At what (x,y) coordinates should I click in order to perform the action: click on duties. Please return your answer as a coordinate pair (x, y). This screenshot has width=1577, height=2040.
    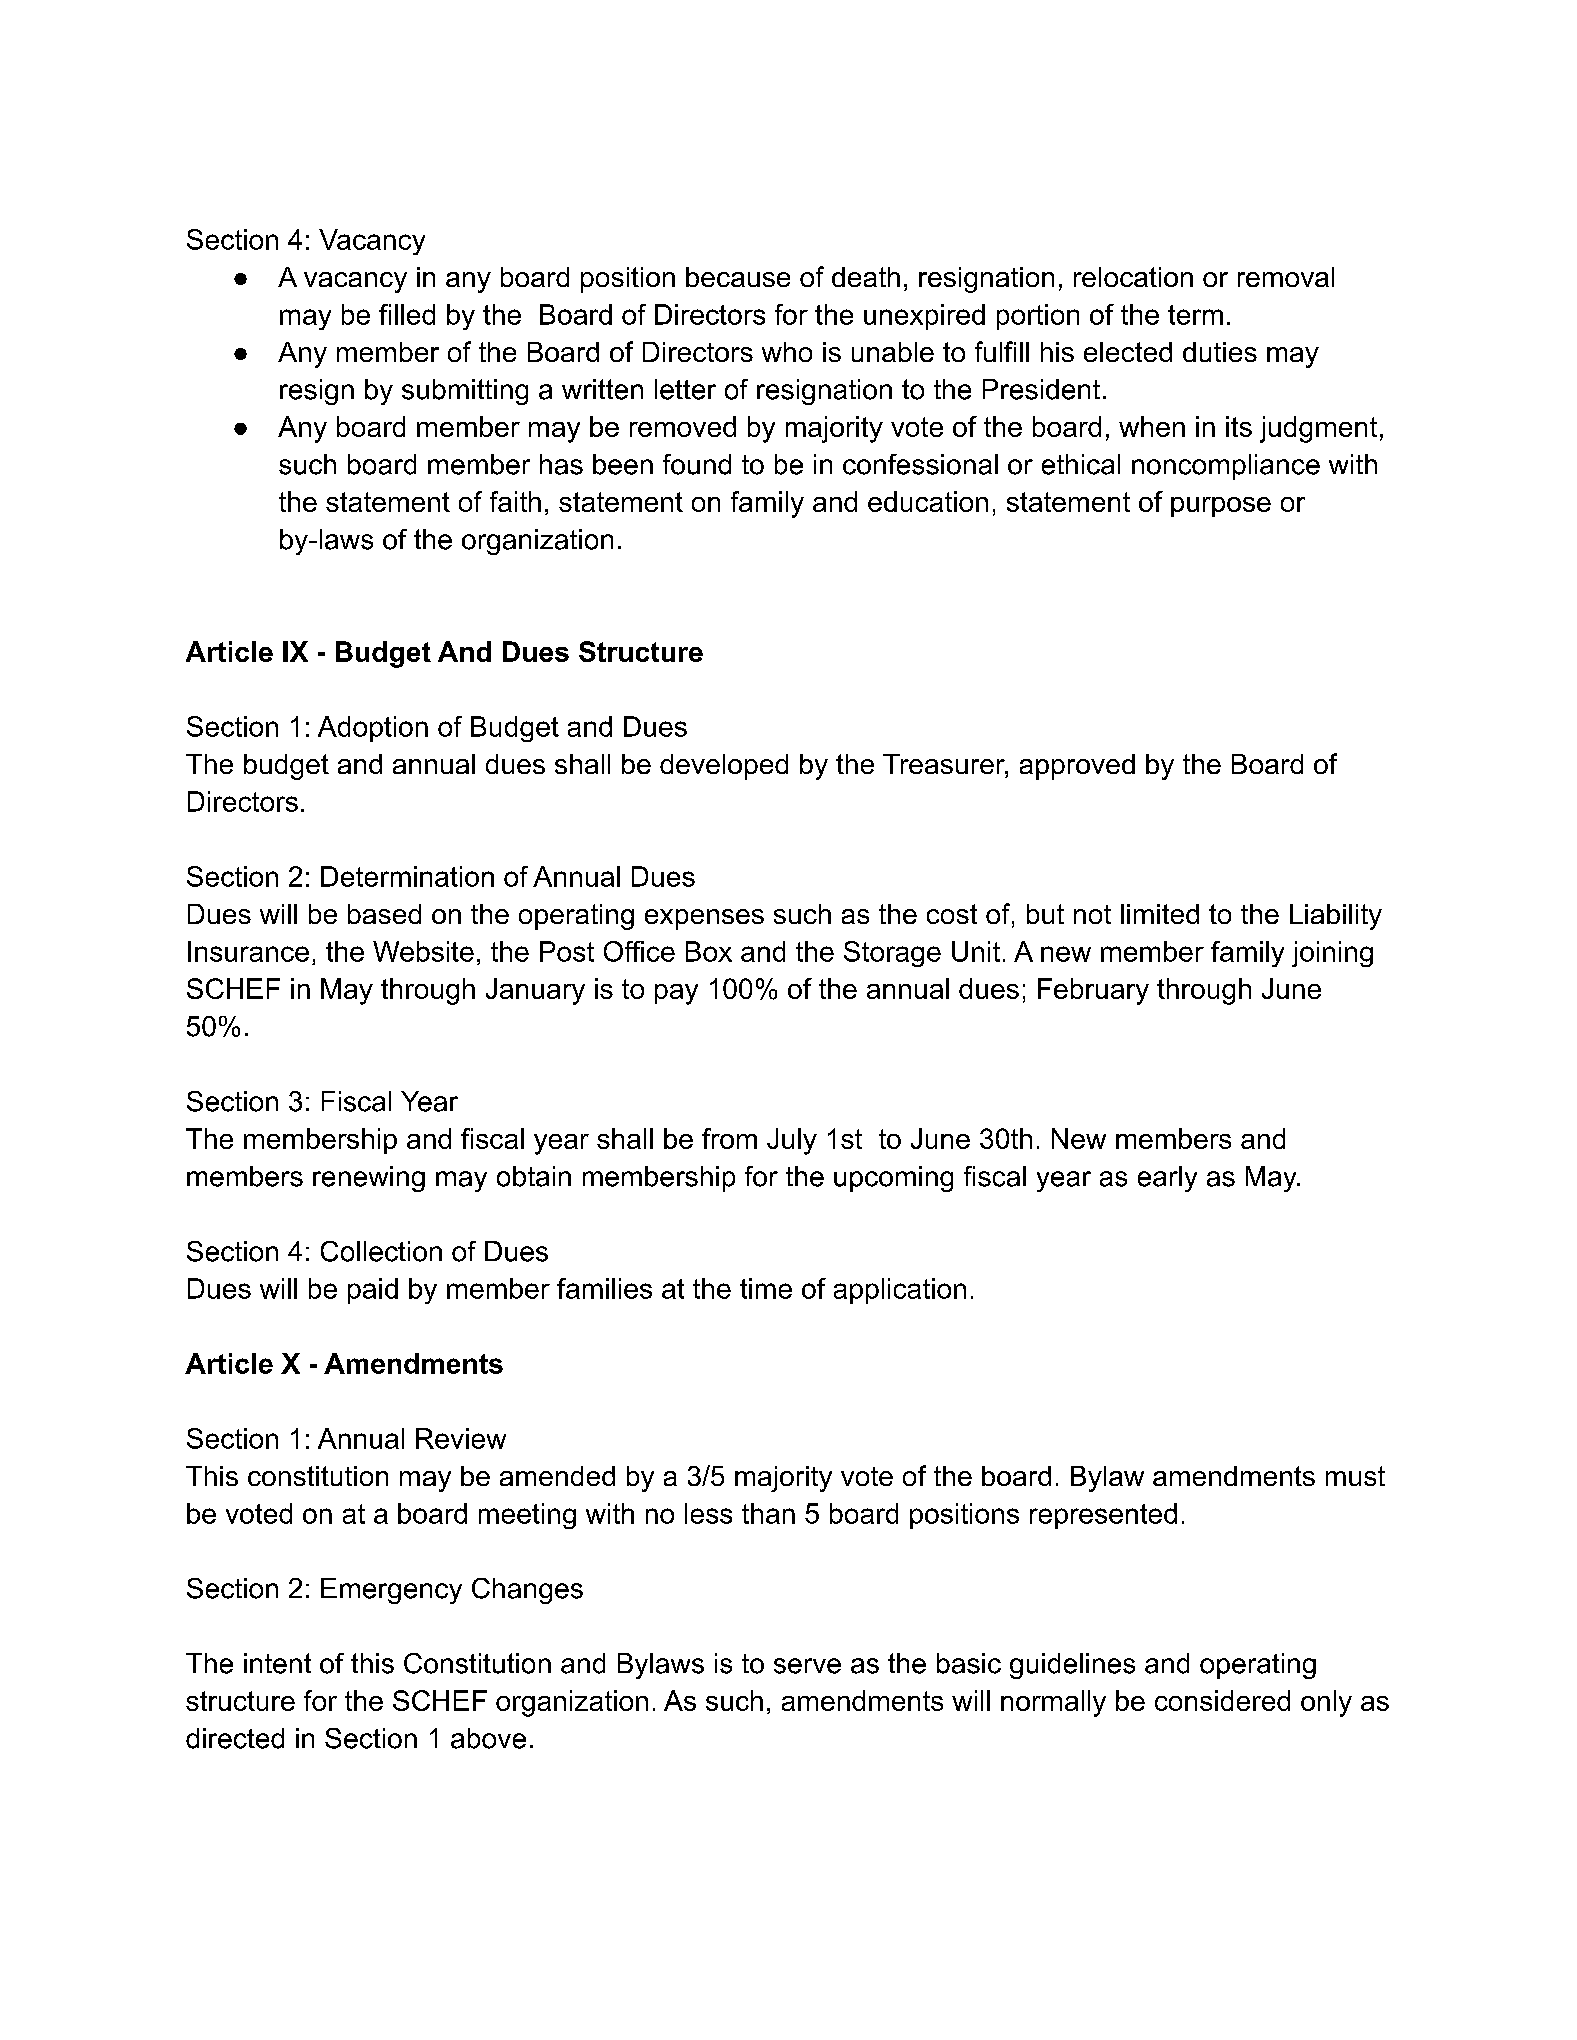
    Looking at the image, I should click on (1220, 352).
